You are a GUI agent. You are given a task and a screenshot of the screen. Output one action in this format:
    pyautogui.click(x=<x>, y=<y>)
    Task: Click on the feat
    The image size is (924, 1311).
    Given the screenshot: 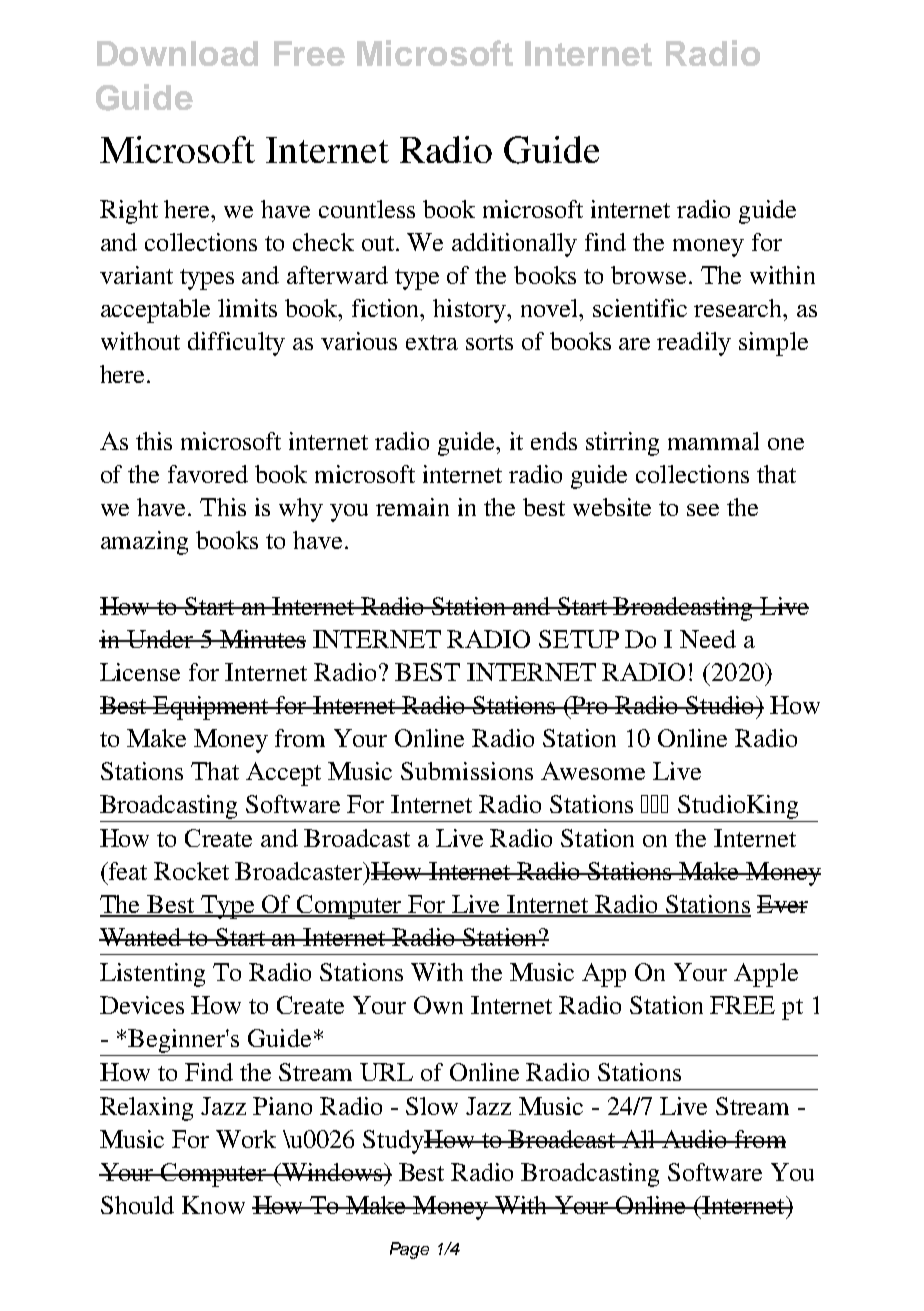 What is the action you would take?
    pyautogui.click(x=127, y=871)
